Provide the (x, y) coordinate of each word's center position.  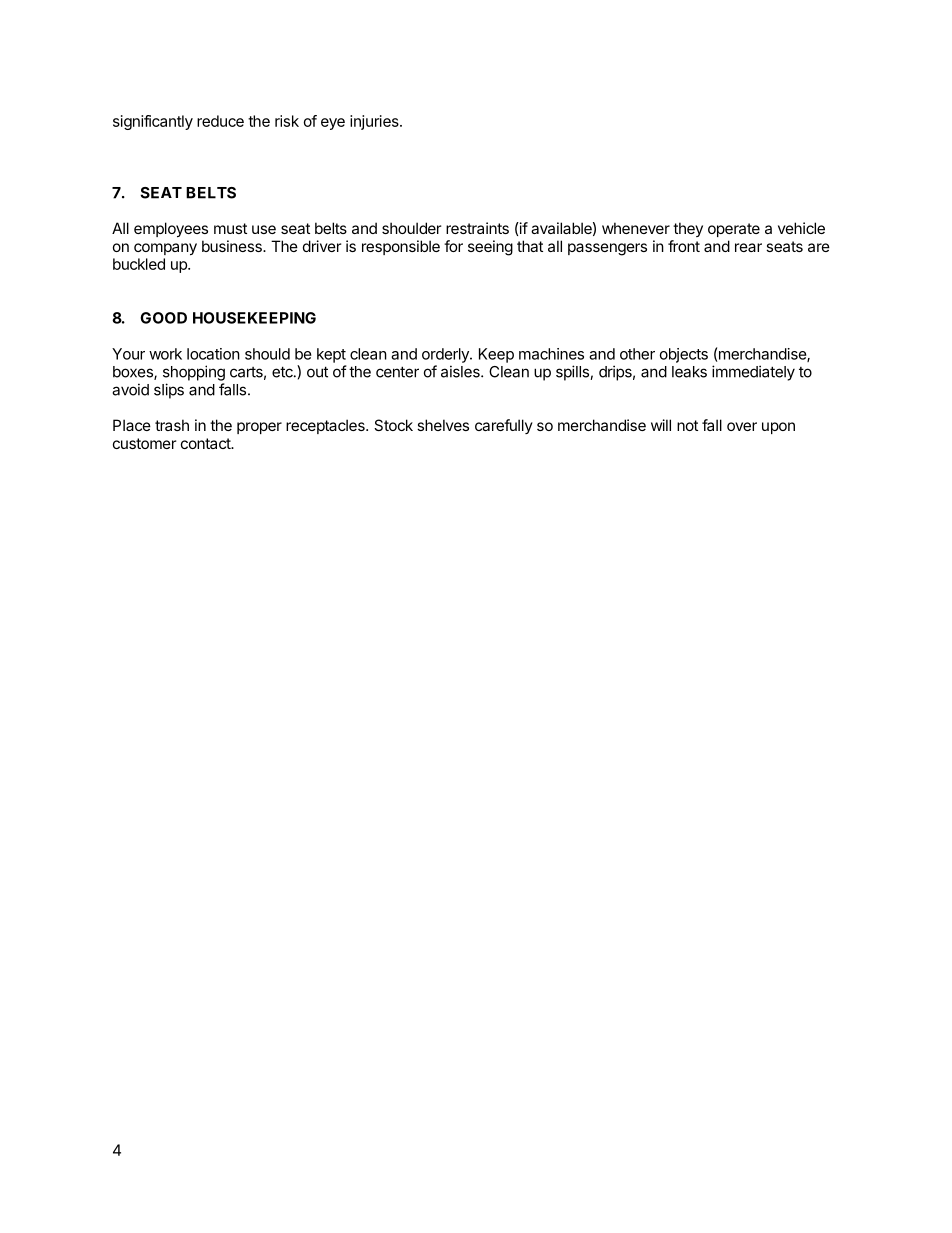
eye (333, 124)
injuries (375, 122)
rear (748, 247)
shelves (443, 425)
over (742, 426)
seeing (490, 248)
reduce (220, 121)
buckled (139, 264)
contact (206, 443)
